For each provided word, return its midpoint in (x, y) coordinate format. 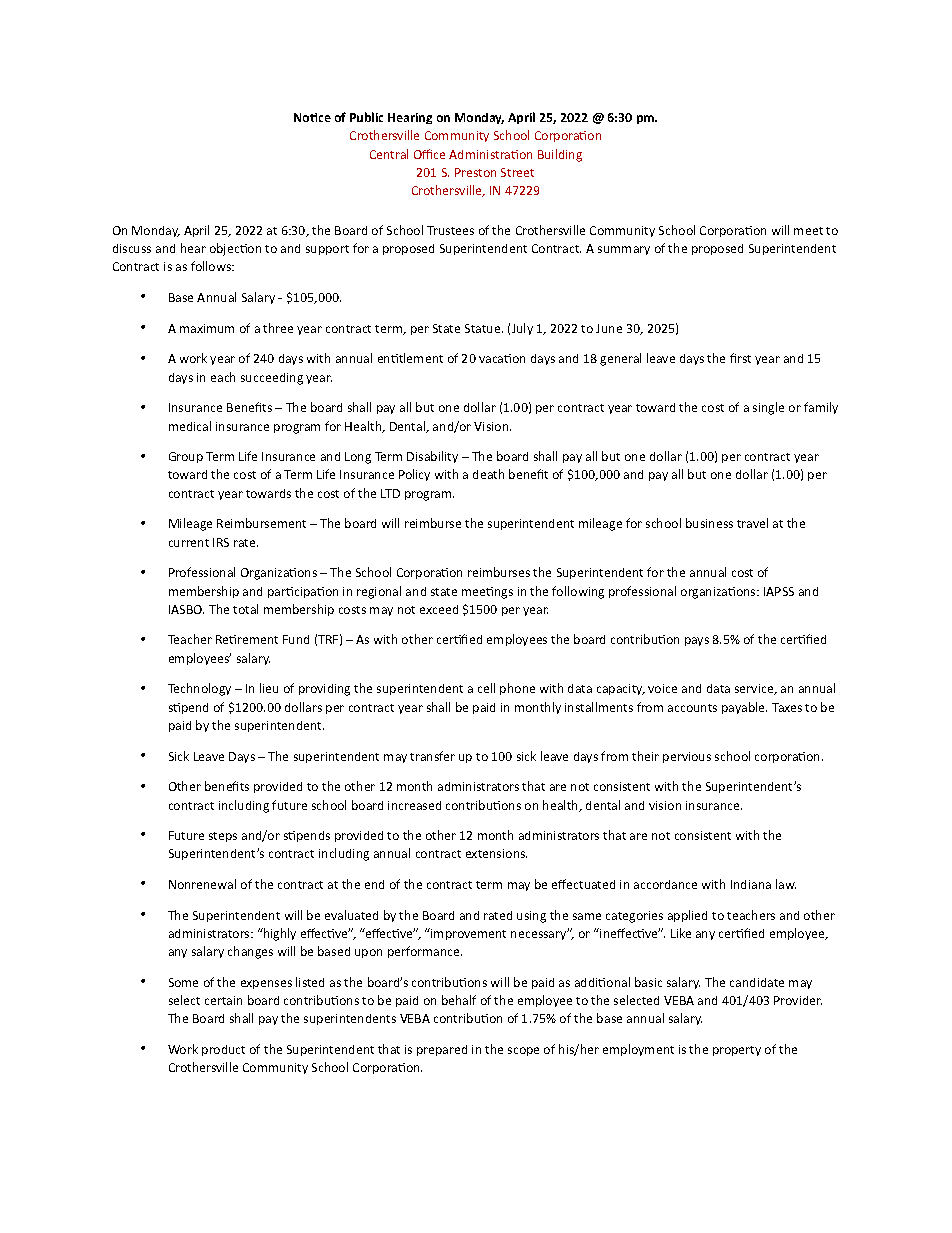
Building (560, 155)
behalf (459, 1000)
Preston (475, 172)
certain (223, 1000)
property (737, 1051)
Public (366, 117)
